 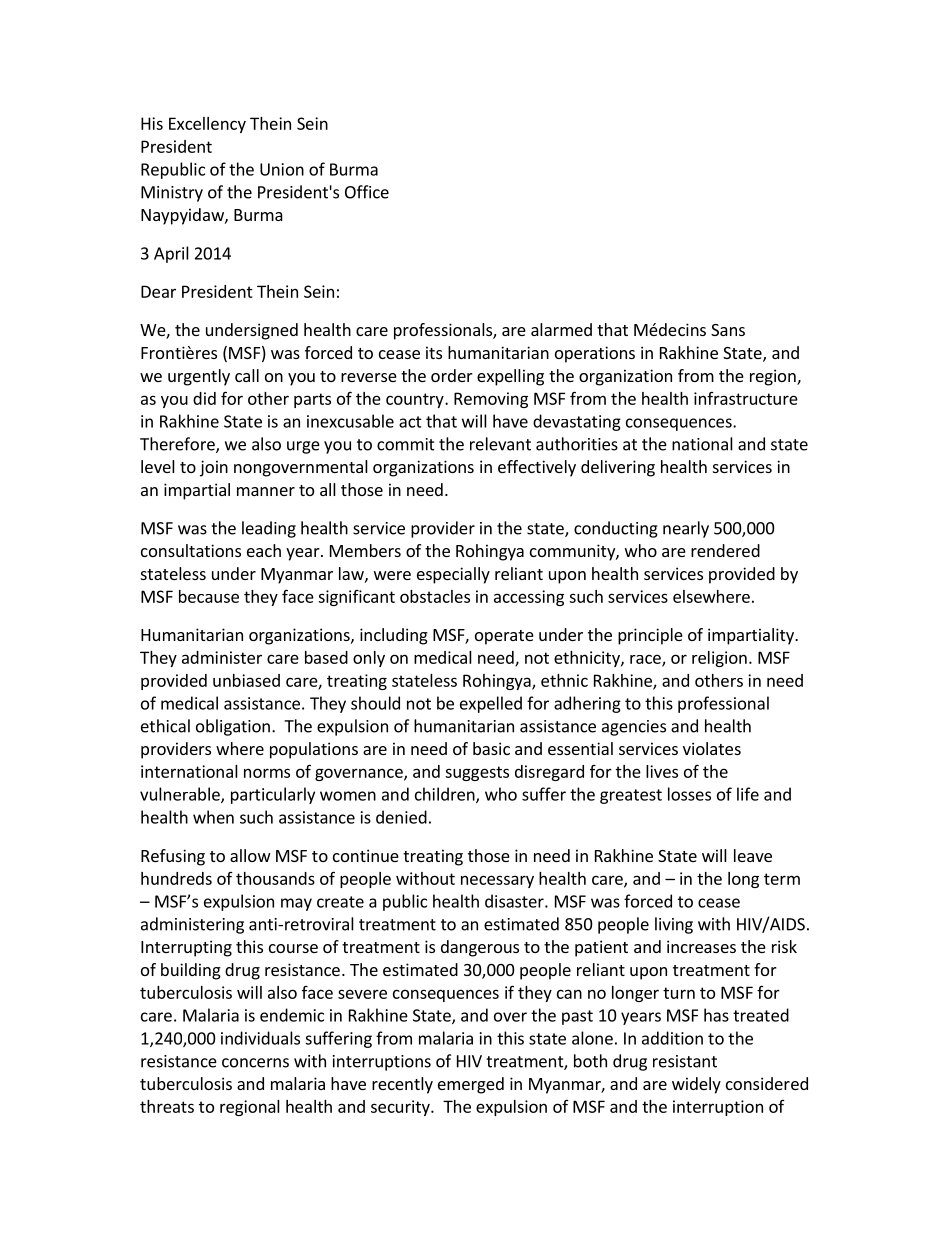 I want to click on Office, so click(x=367, y=192).
